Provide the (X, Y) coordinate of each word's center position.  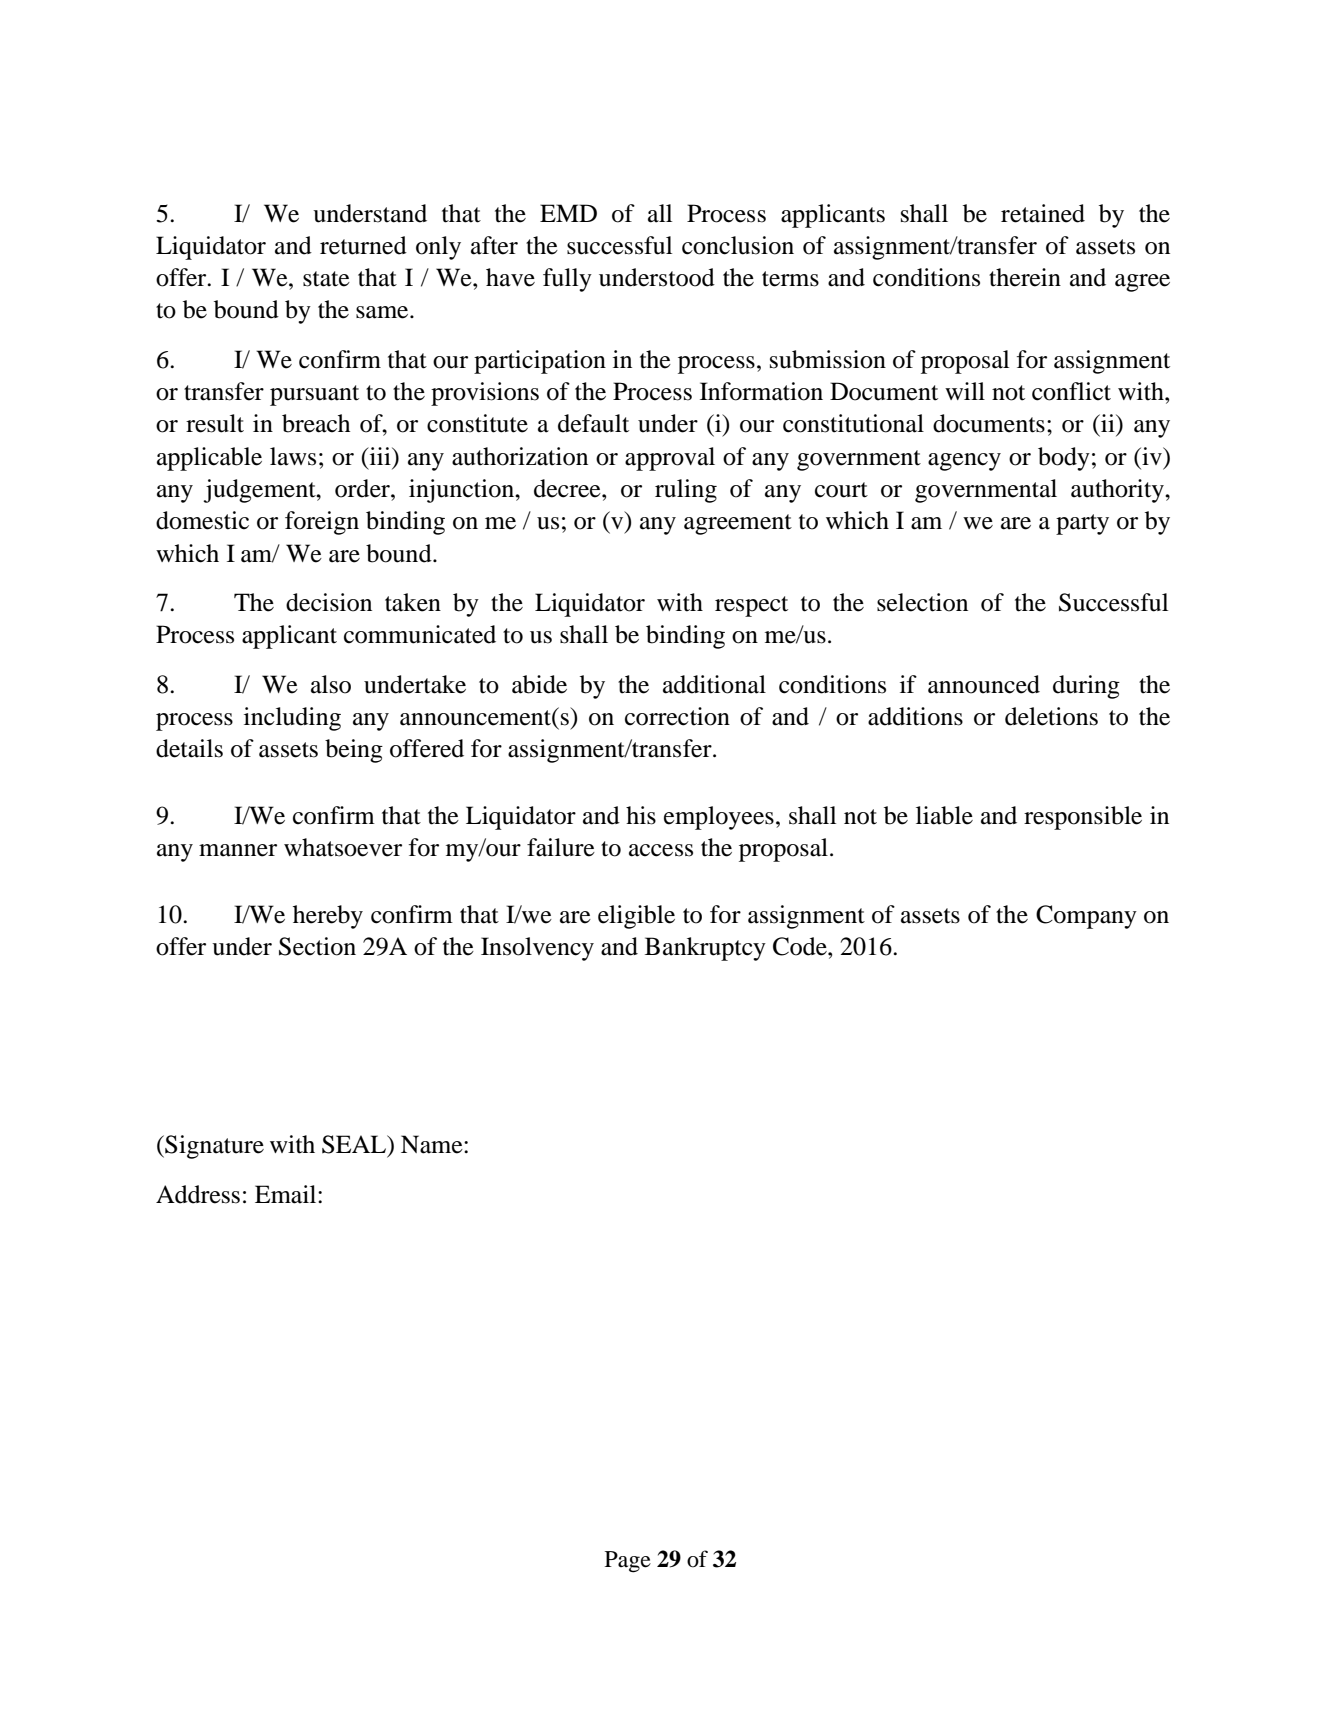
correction (677, 716)
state (326, 279)
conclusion (738, 245)
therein (1025, 277)
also (331, 684)
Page (628, 1562)
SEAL (355, 1145)
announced (984, 684)
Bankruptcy (705, 949)
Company (1086, 917)
